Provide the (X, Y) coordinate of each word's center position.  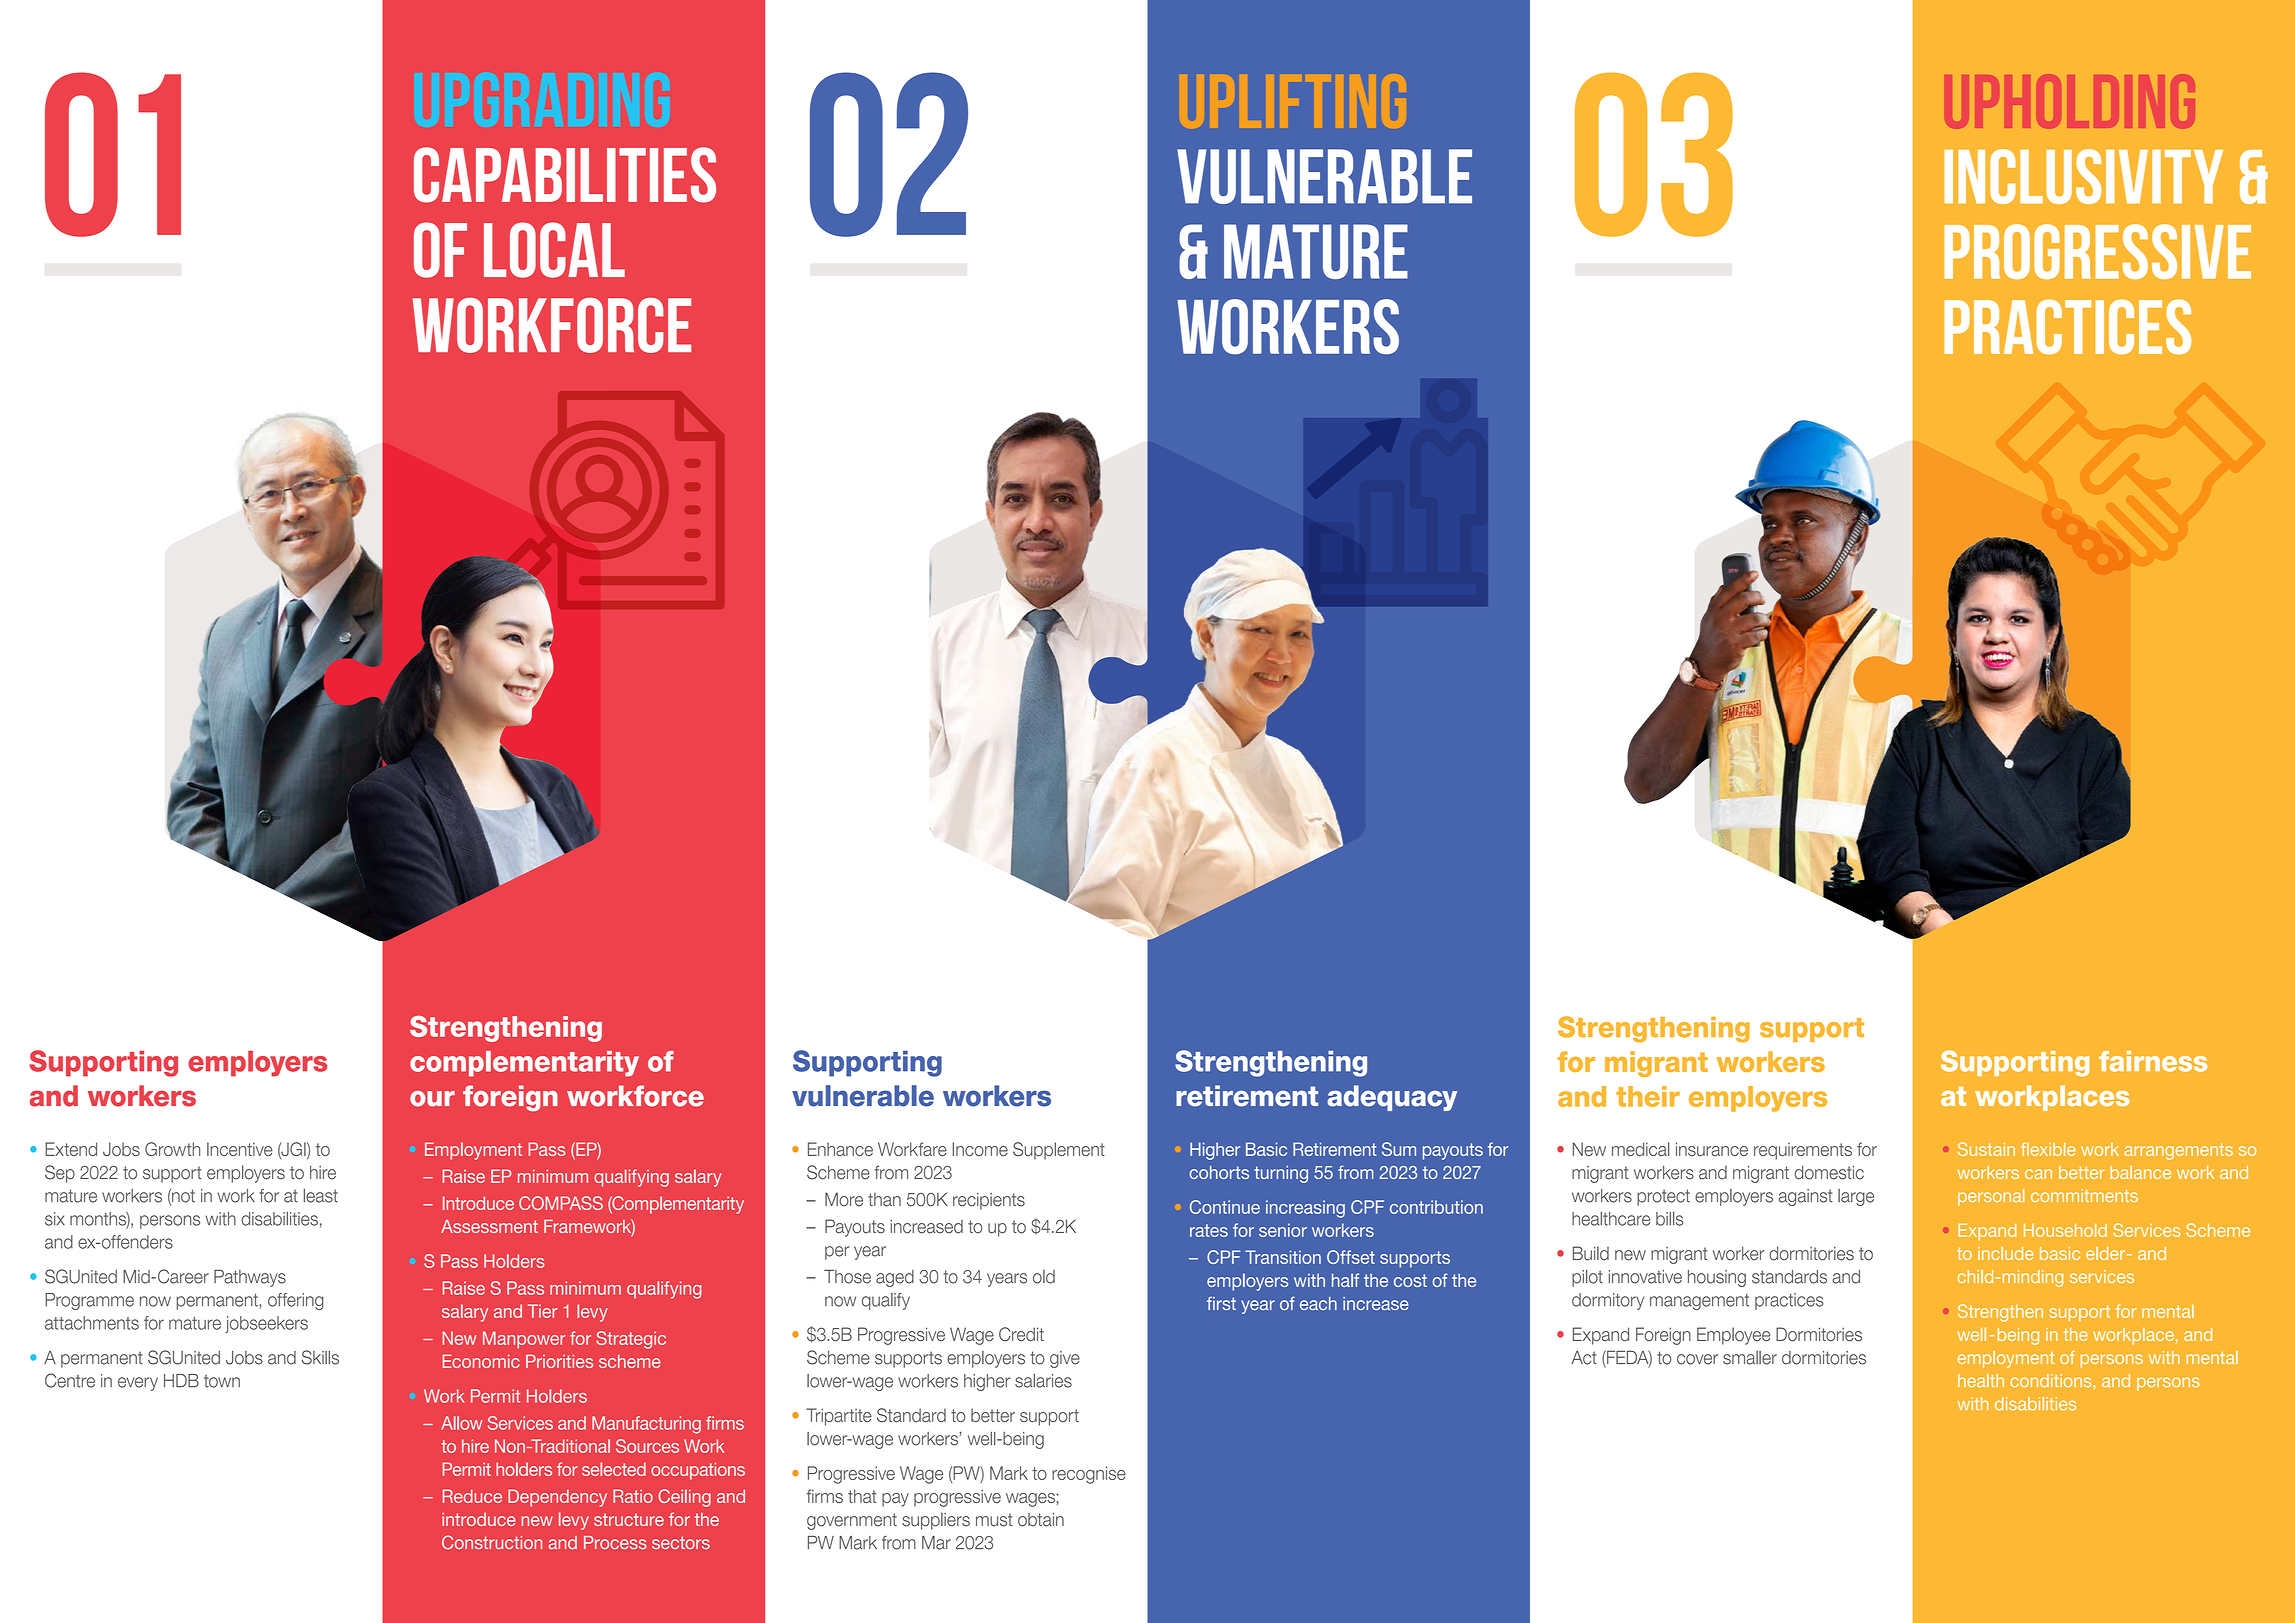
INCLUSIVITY (2083, 176)
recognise (1089, 1475)
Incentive (240, 1149)
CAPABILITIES (565, 175)
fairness (2153, 1061)
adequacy (1392, 1098)
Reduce (472, 1496)
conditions (2052, 1382)
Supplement (1059, 1151)
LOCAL (554, 250)
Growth (172, 1149)
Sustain (1986, 1149)
